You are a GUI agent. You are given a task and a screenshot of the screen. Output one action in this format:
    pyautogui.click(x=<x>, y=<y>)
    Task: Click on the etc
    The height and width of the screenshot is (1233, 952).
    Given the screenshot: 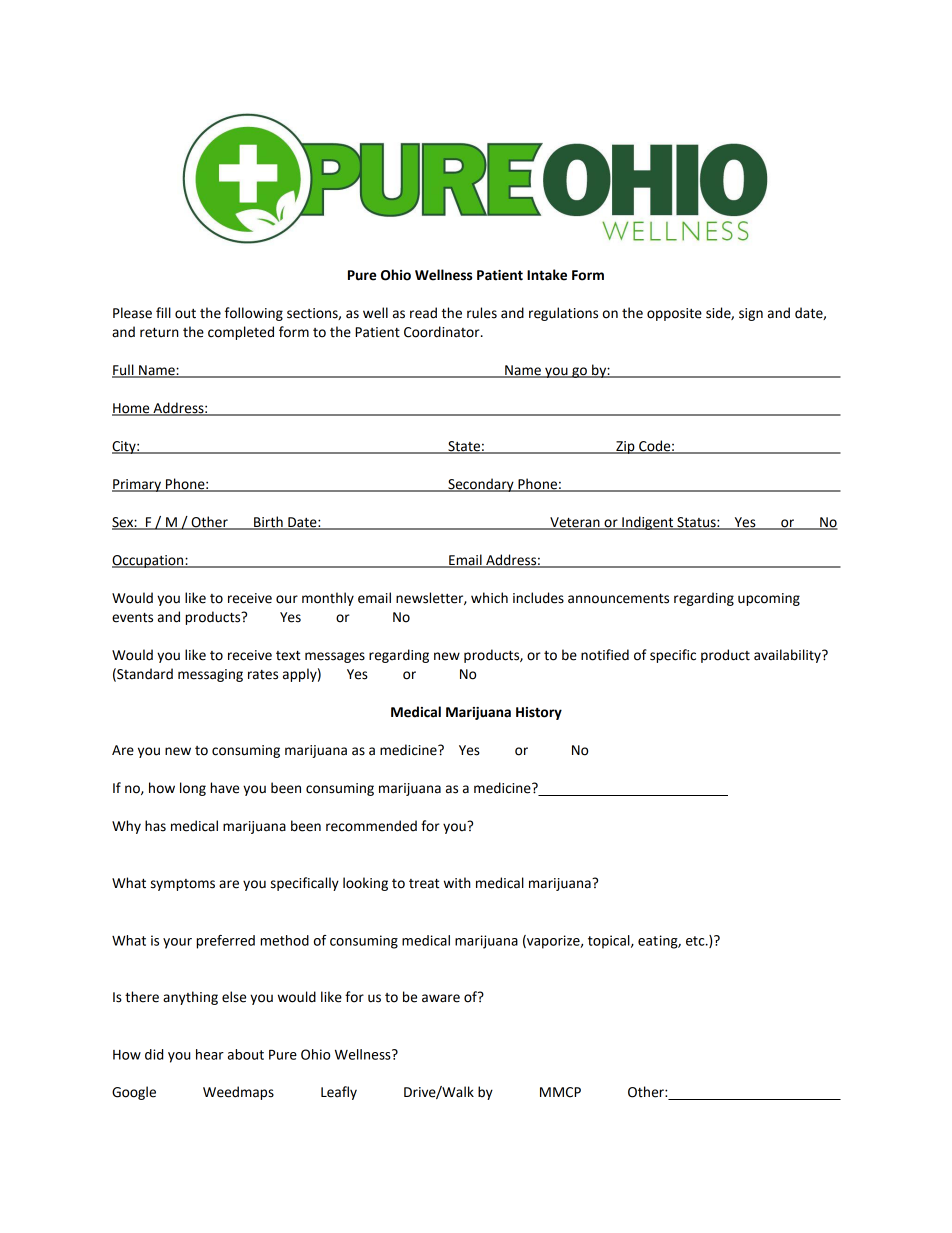 What is the action you would take?
    pyautogui.click(x=696, y=941)
